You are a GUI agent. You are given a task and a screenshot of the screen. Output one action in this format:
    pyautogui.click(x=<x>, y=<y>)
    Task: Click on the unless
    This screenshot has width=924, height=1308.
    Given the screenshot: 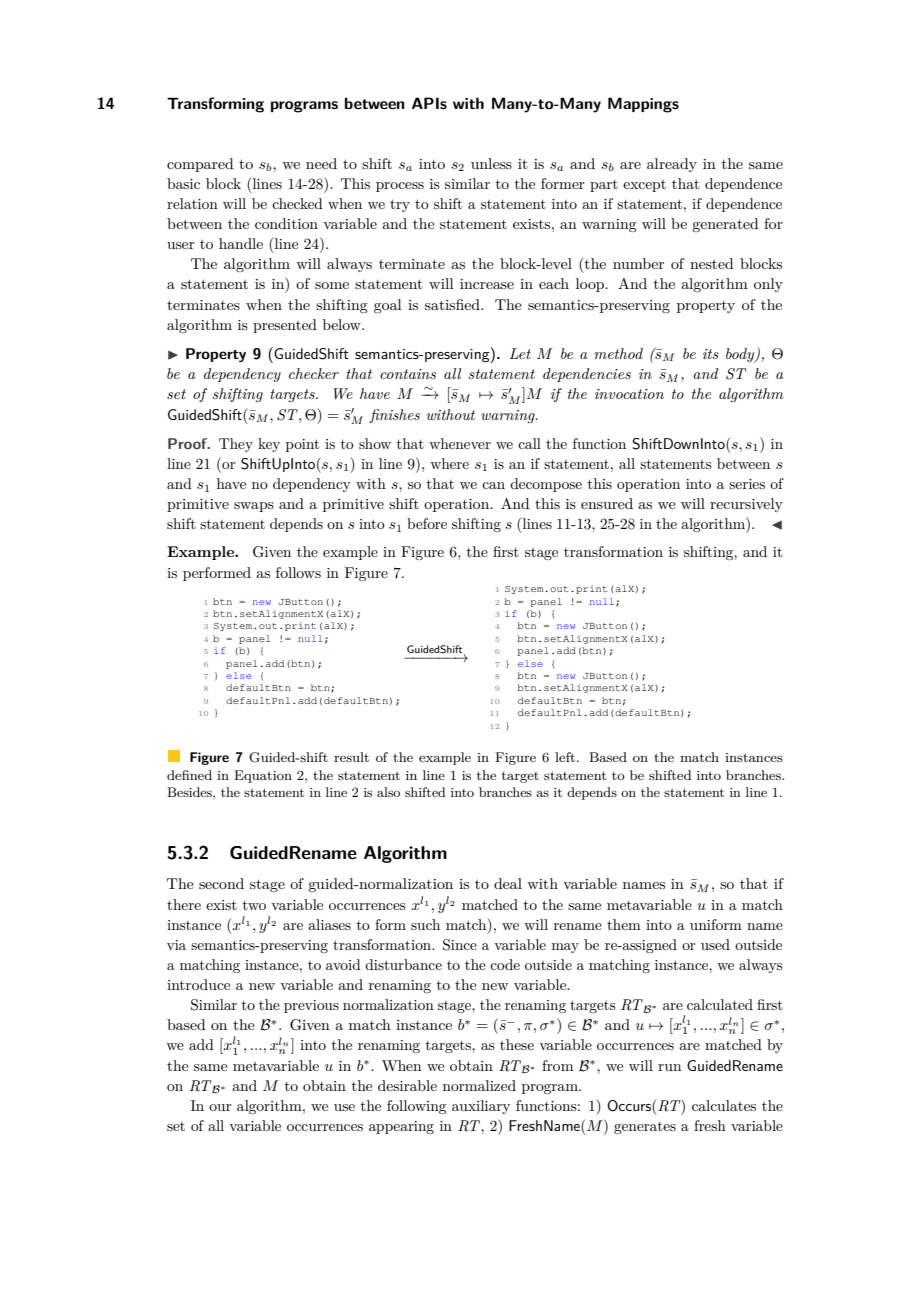 What is the action you would take?
    pyautogui.click(x=491, y=163)
